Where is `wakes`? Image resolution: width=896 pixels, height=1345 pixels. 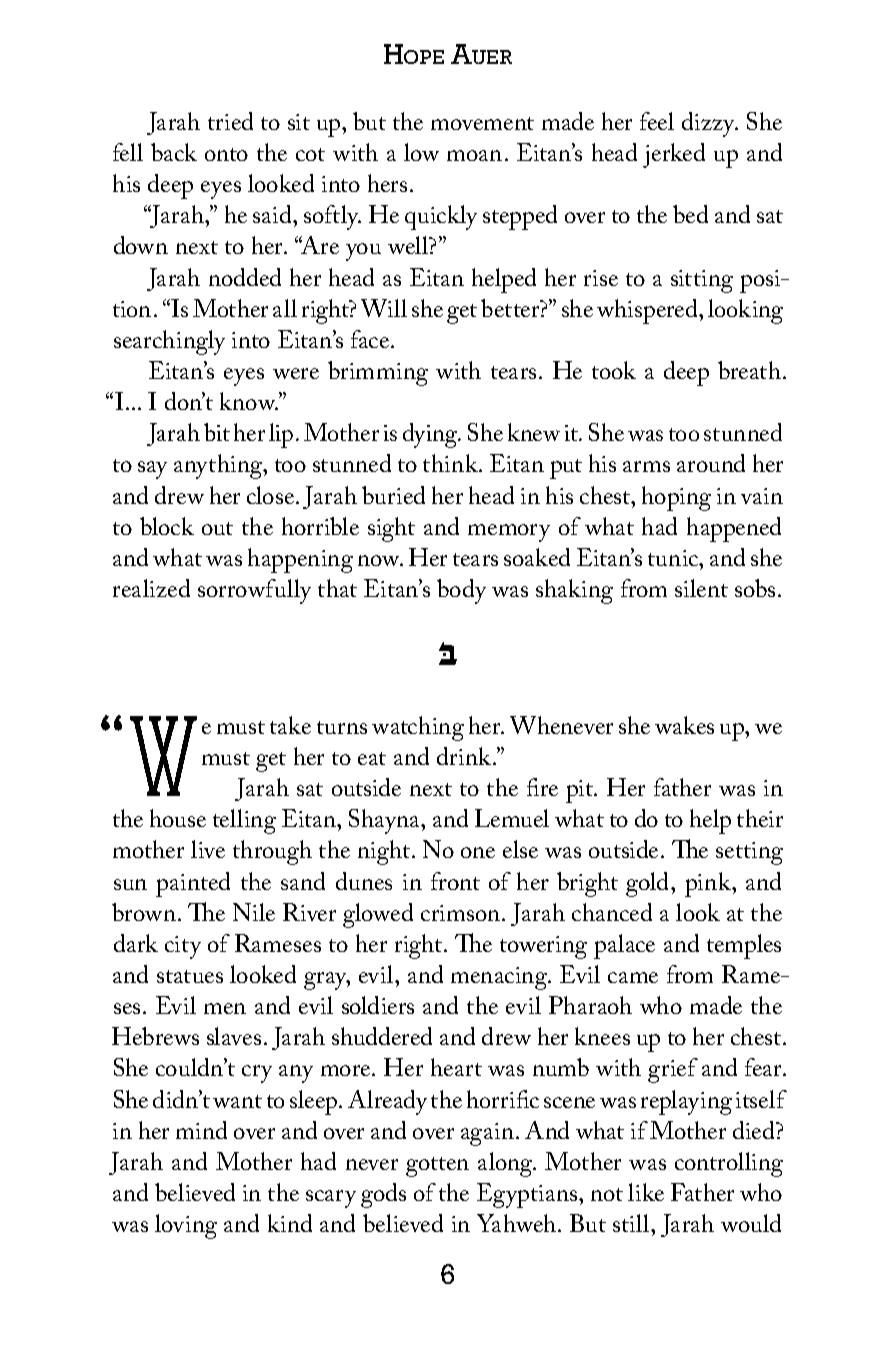
wakes is located at coordinates (684, 725).
